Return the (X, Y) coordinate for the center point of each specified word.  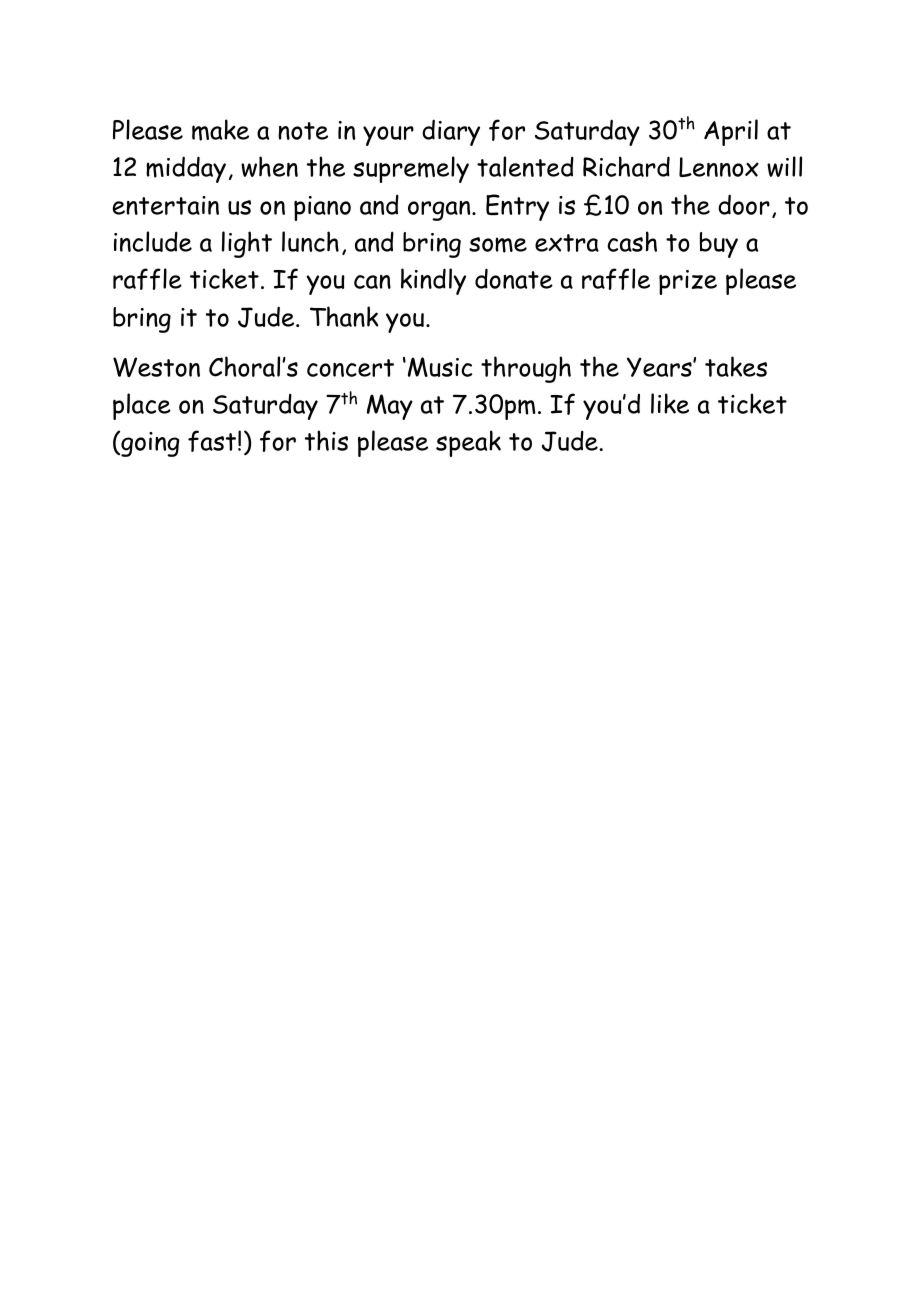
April (731, 132)
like (670, 403)
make (220, 130)
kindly (433, 281)
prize (688, 282)
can (372, 282)
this (326, 440)
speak (468, 443)
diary (451, 132)
